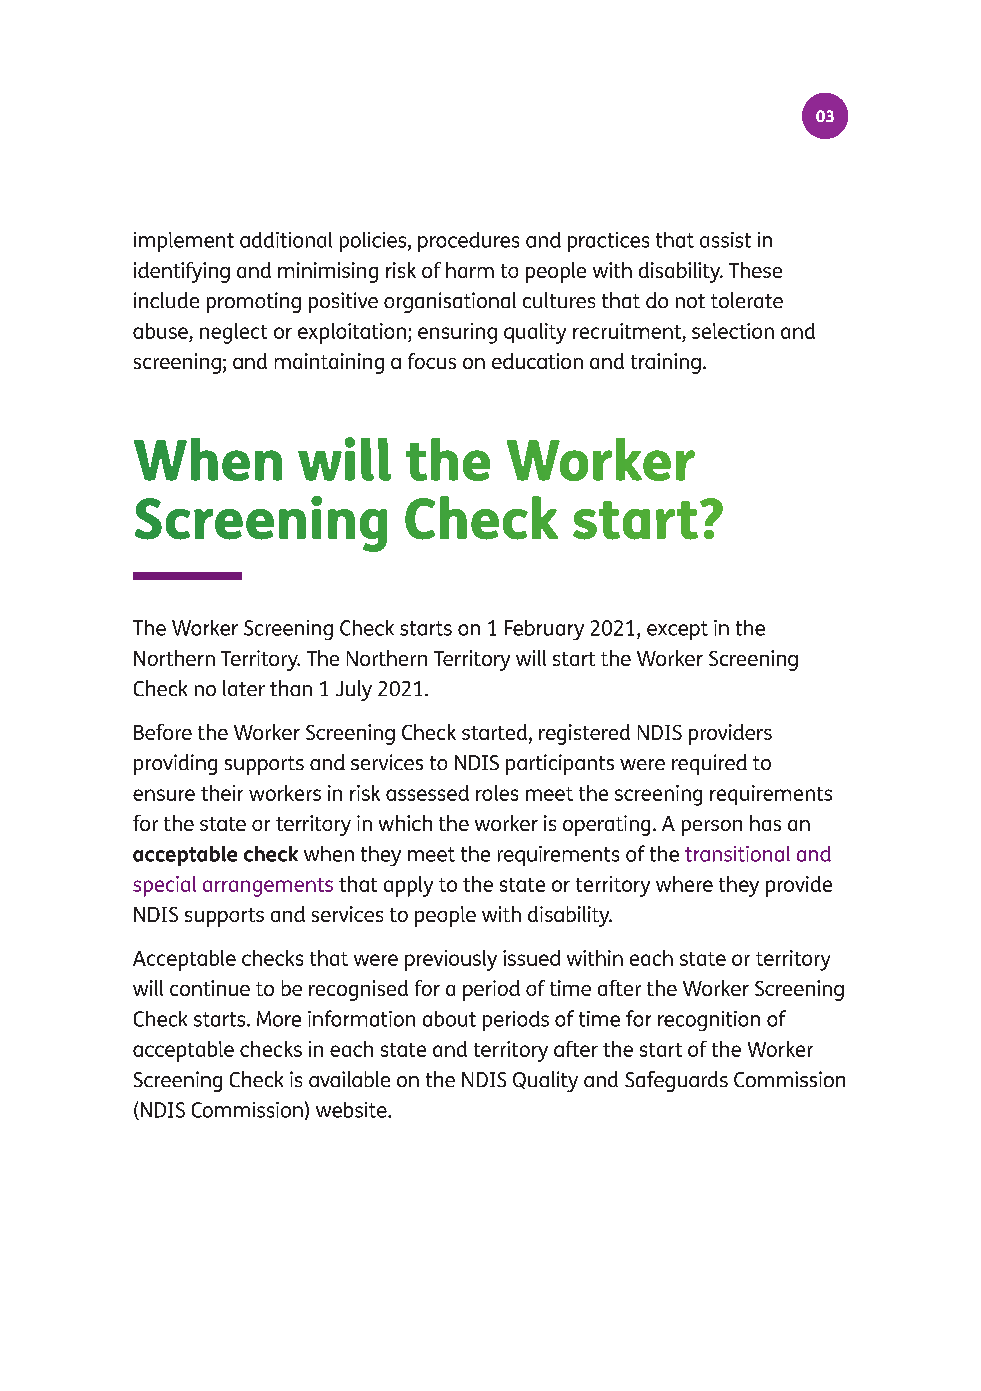  What do you see at coordinates (544, 630) in the screenshot?
I see `February` at bounding box center [544, 630].
